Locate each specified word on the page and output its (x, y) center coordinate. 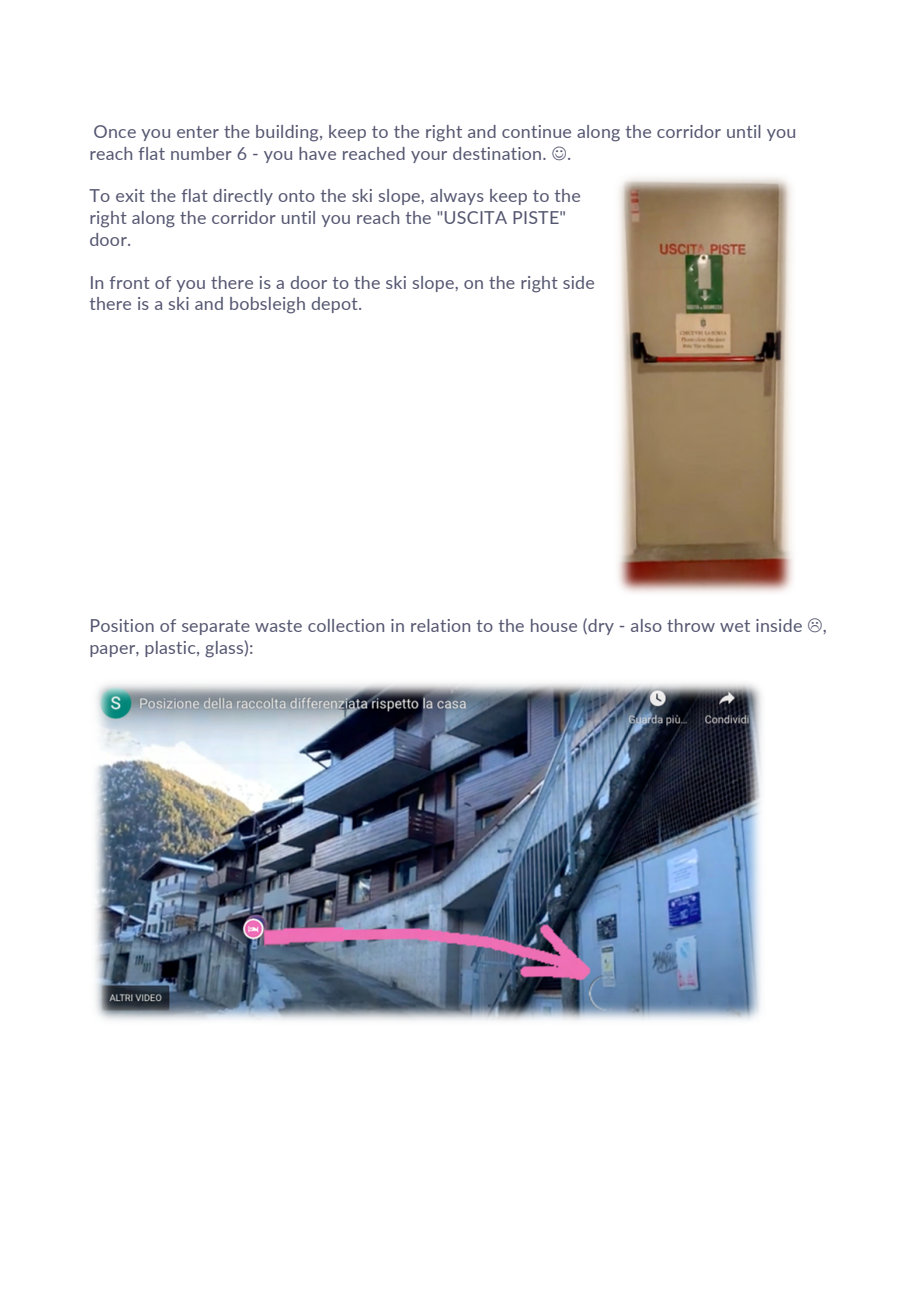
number (201, 153)
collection (346, 625)
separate (216, 627)
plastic (171, 649)
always (457, 197)
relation (440, 625)
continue (536, 131)
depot (335, 305)
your (429, 157)
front (129, 282)
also (646, 625)
